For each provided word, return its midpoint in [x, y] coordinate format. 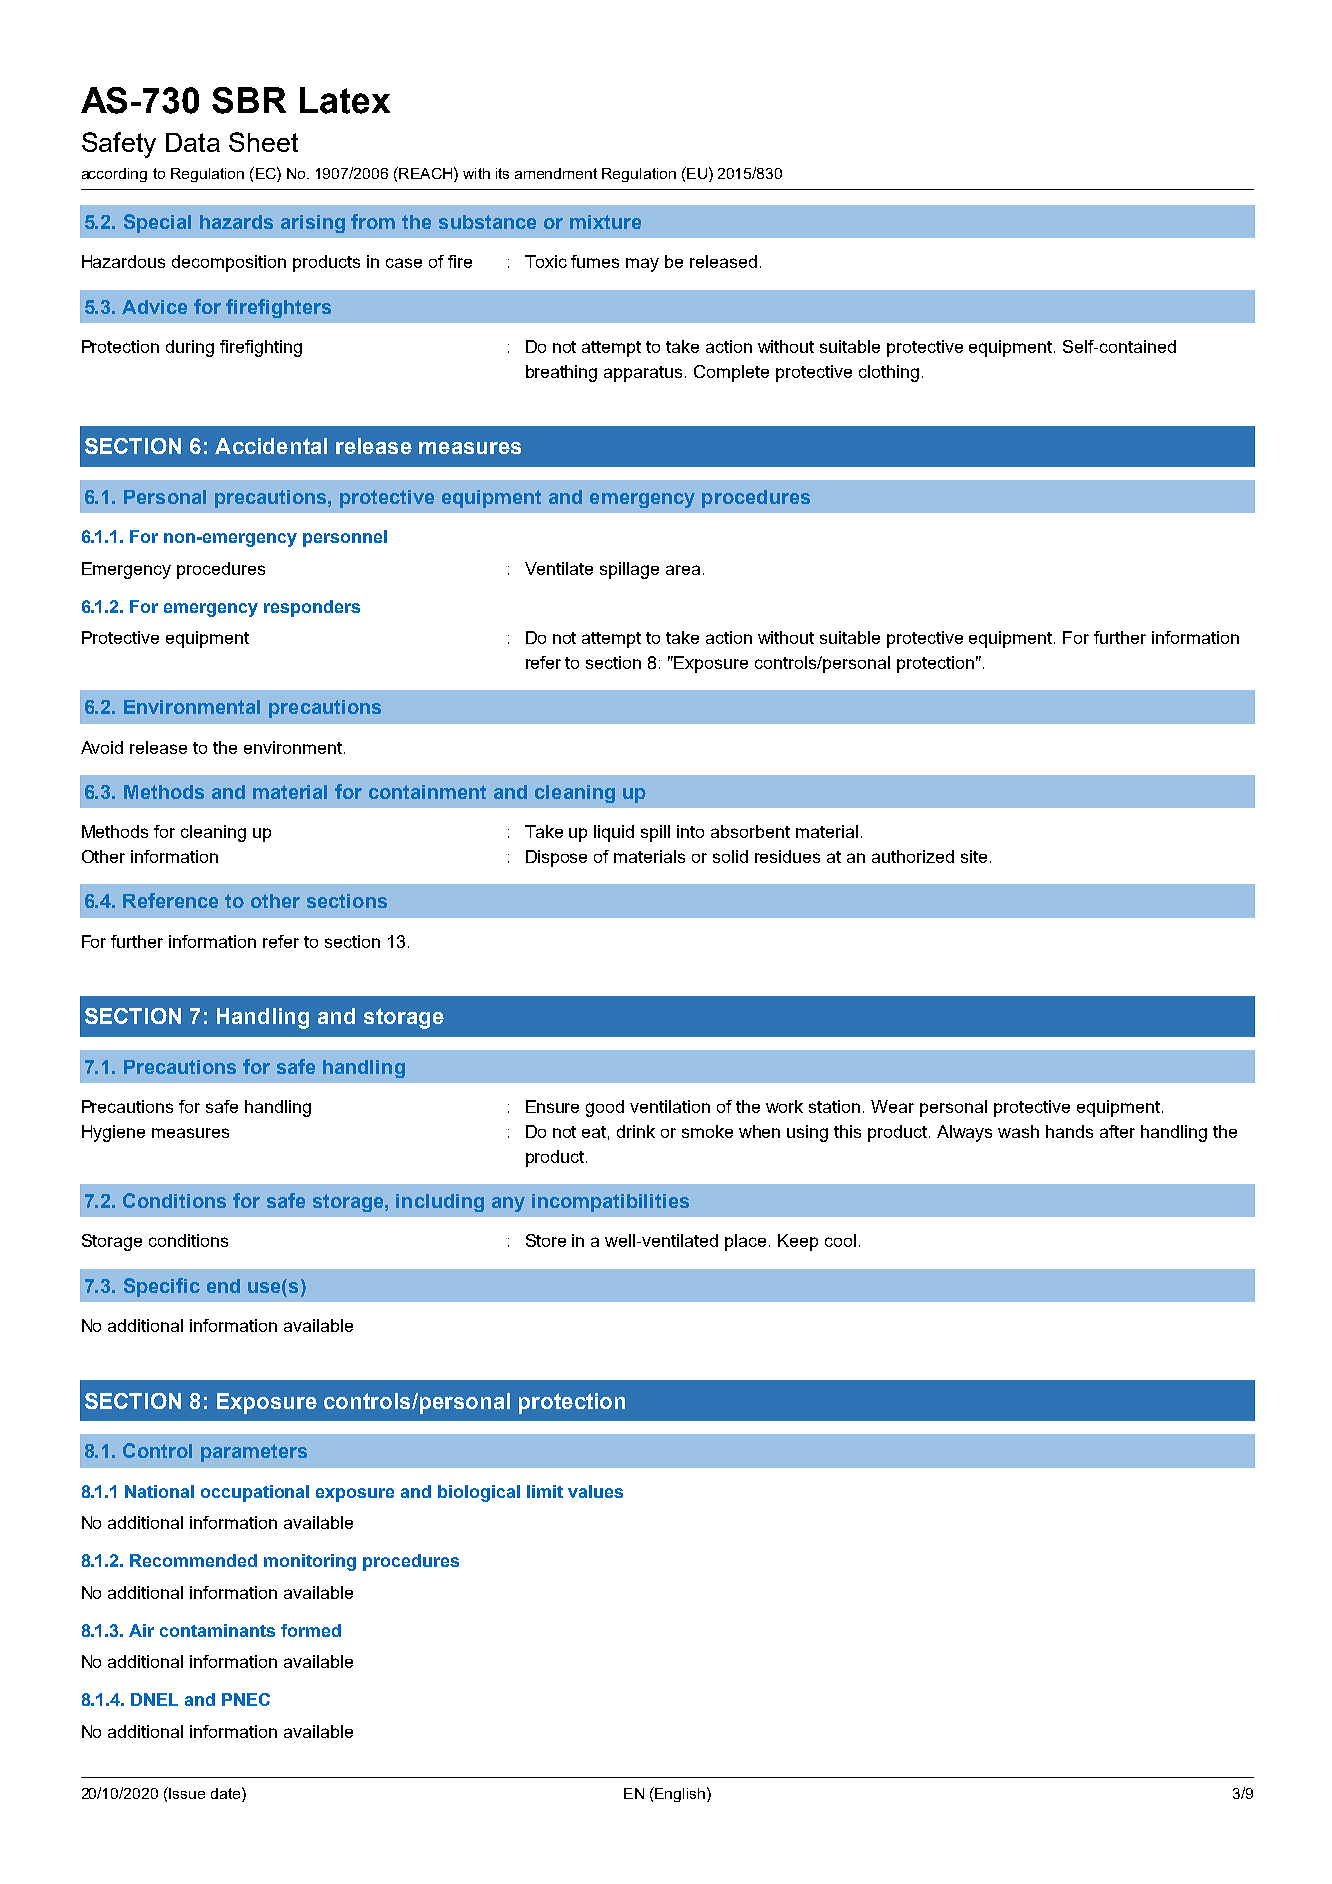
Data [193, 142]
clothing [889, 373]
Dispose [556, 858]
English [679, 1794]
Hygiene [113, 1133]
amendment [556, 173]
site [974, 856]
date [227, 1793]
